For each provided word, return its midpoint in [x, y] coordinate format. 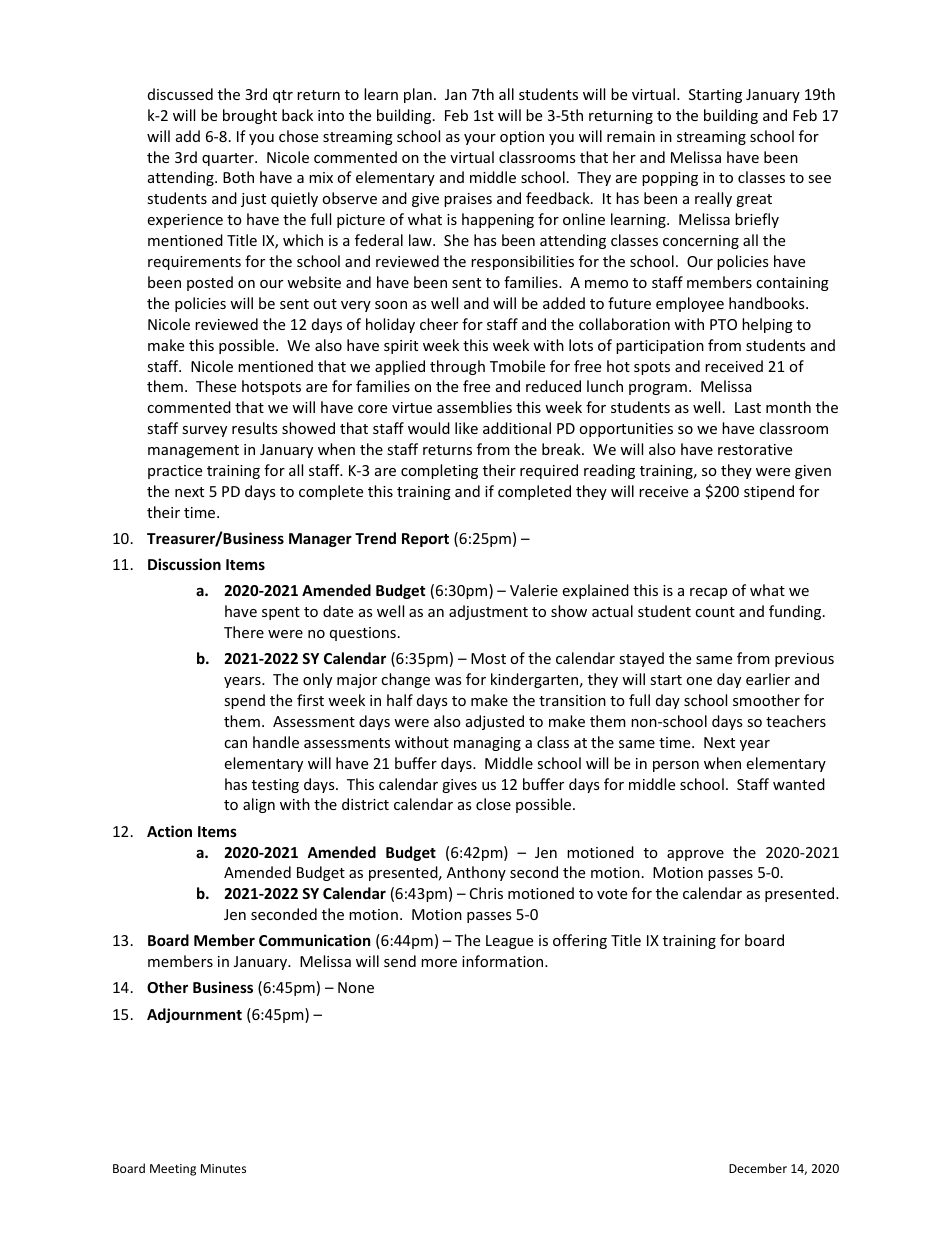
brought [250, 116]
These [216, 386]
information [504, 961]
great [754, 200]
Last [748, 407]
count [715, 612]
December [758, 1168]
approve [695, 855]
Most [488, 658]
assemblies [474, 407]
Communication [314, 940]
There [244, 632]
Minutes [223, 1168]
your [480, 139]
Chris [486, 893]
